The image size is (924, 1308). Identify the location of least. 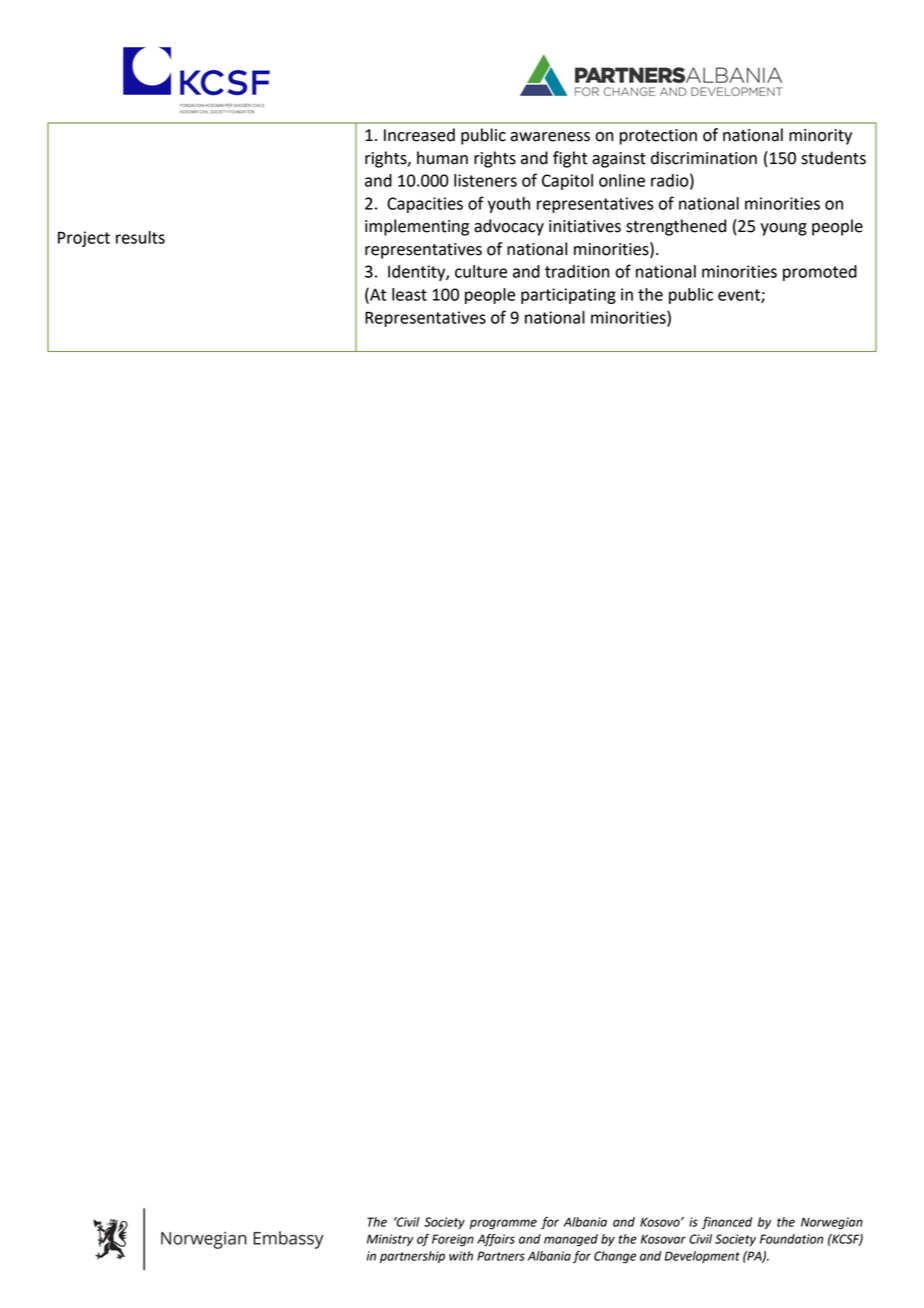
(409, 294).
